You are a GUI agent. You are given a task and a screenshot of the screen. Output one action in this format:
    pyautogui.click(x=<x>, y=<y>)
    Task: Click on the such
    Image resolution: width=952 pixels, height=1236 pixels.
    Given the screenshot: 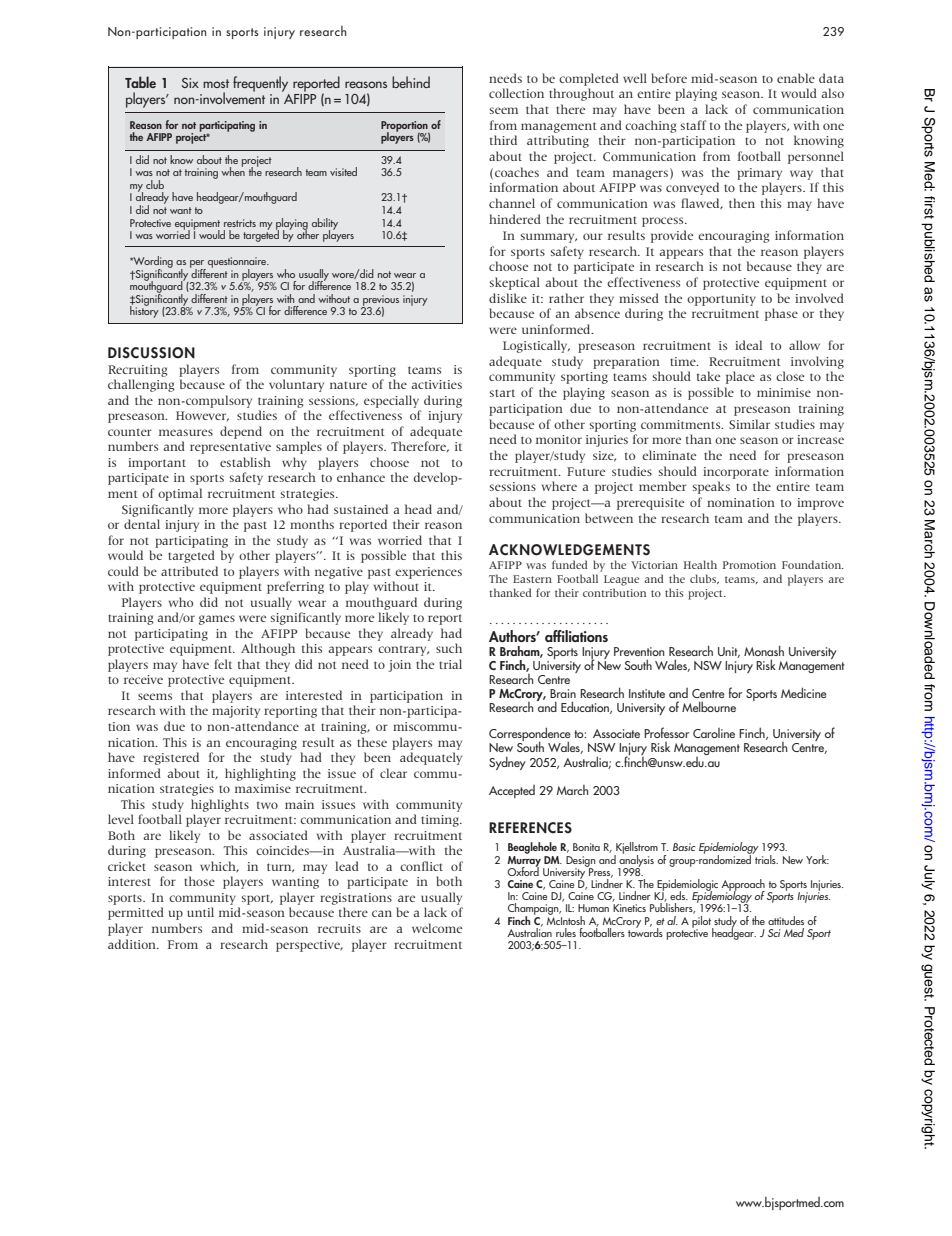 What is the action you would take?
    pyautogui.click(x=449, y=648)
